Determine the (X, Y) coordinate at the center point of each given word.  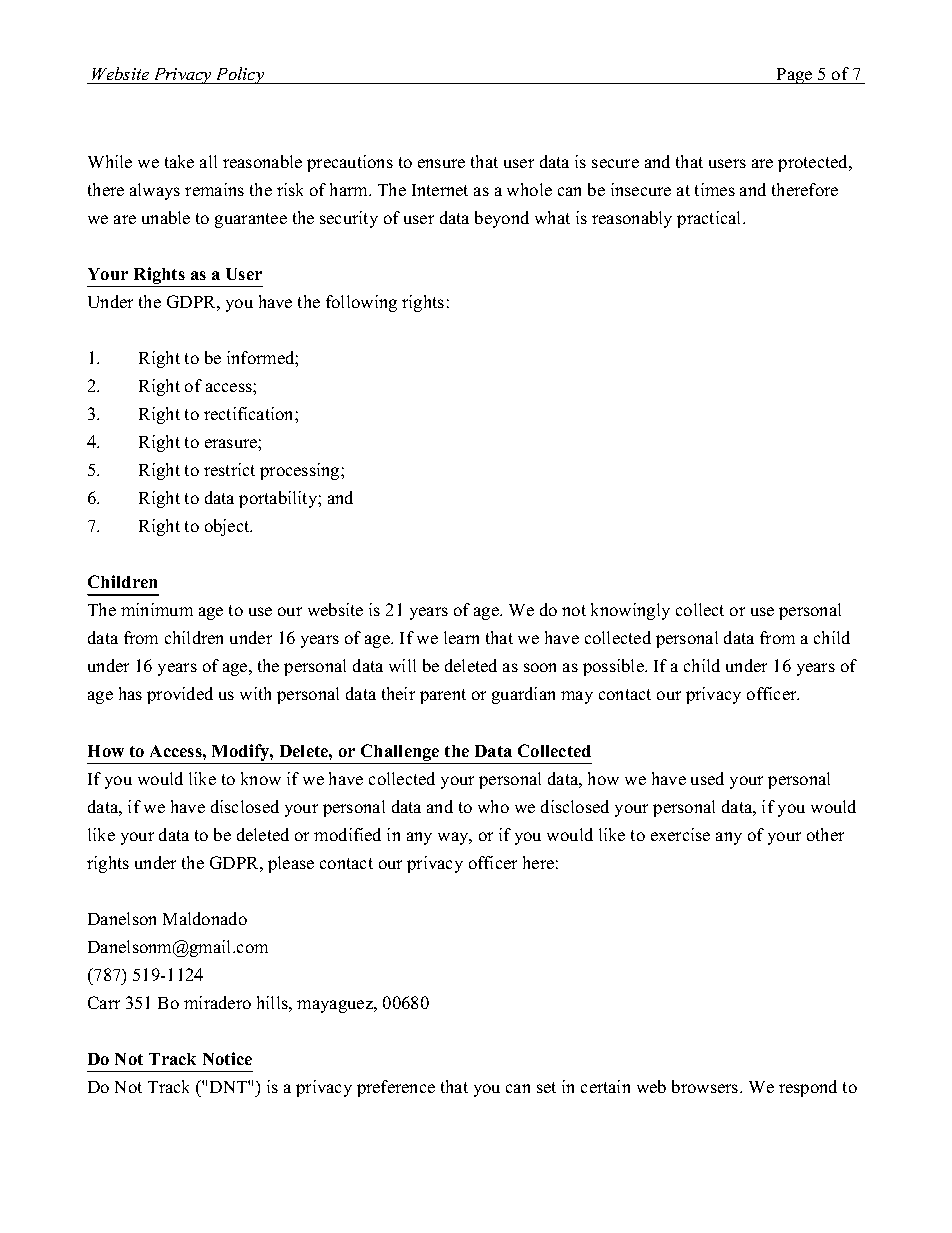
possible (614, 667)
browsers (706, 1086)
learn (461, 637)
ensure (441, 163)
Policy (240, 75)
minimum (157, 609)
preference (396, 1088)
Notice (227, 1058)
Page (795, 76)
